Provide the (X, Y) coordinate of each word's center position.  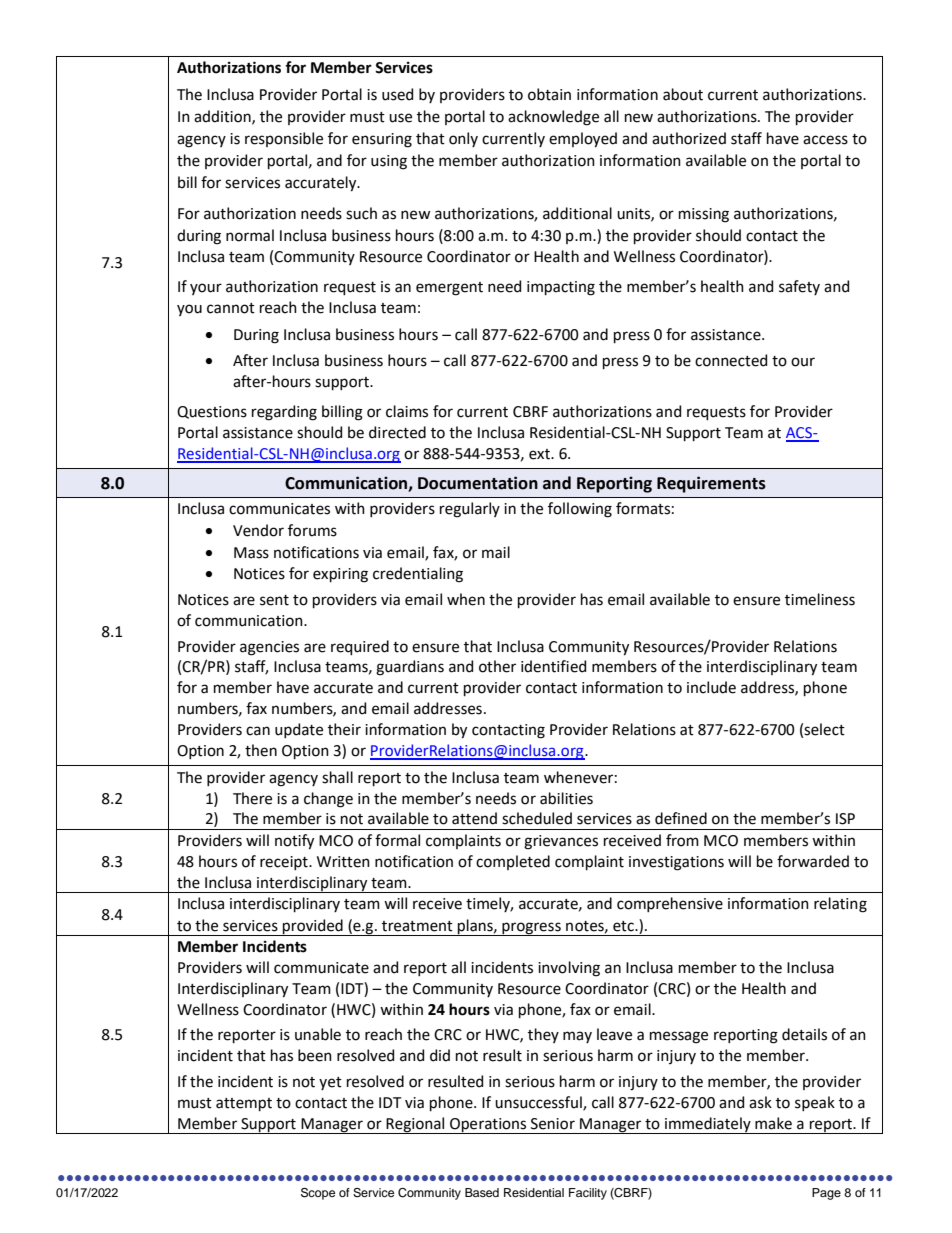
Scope (318, 1194)
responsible (284, 139)
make (773, 1123)
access (825, 140)
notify (294, 842)
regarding (284, 413)
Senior (553, 1124)
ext (540, 454)
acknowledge (553, 118)
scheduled (537, 818)
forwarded (813, 861)
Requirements (711, 484)
